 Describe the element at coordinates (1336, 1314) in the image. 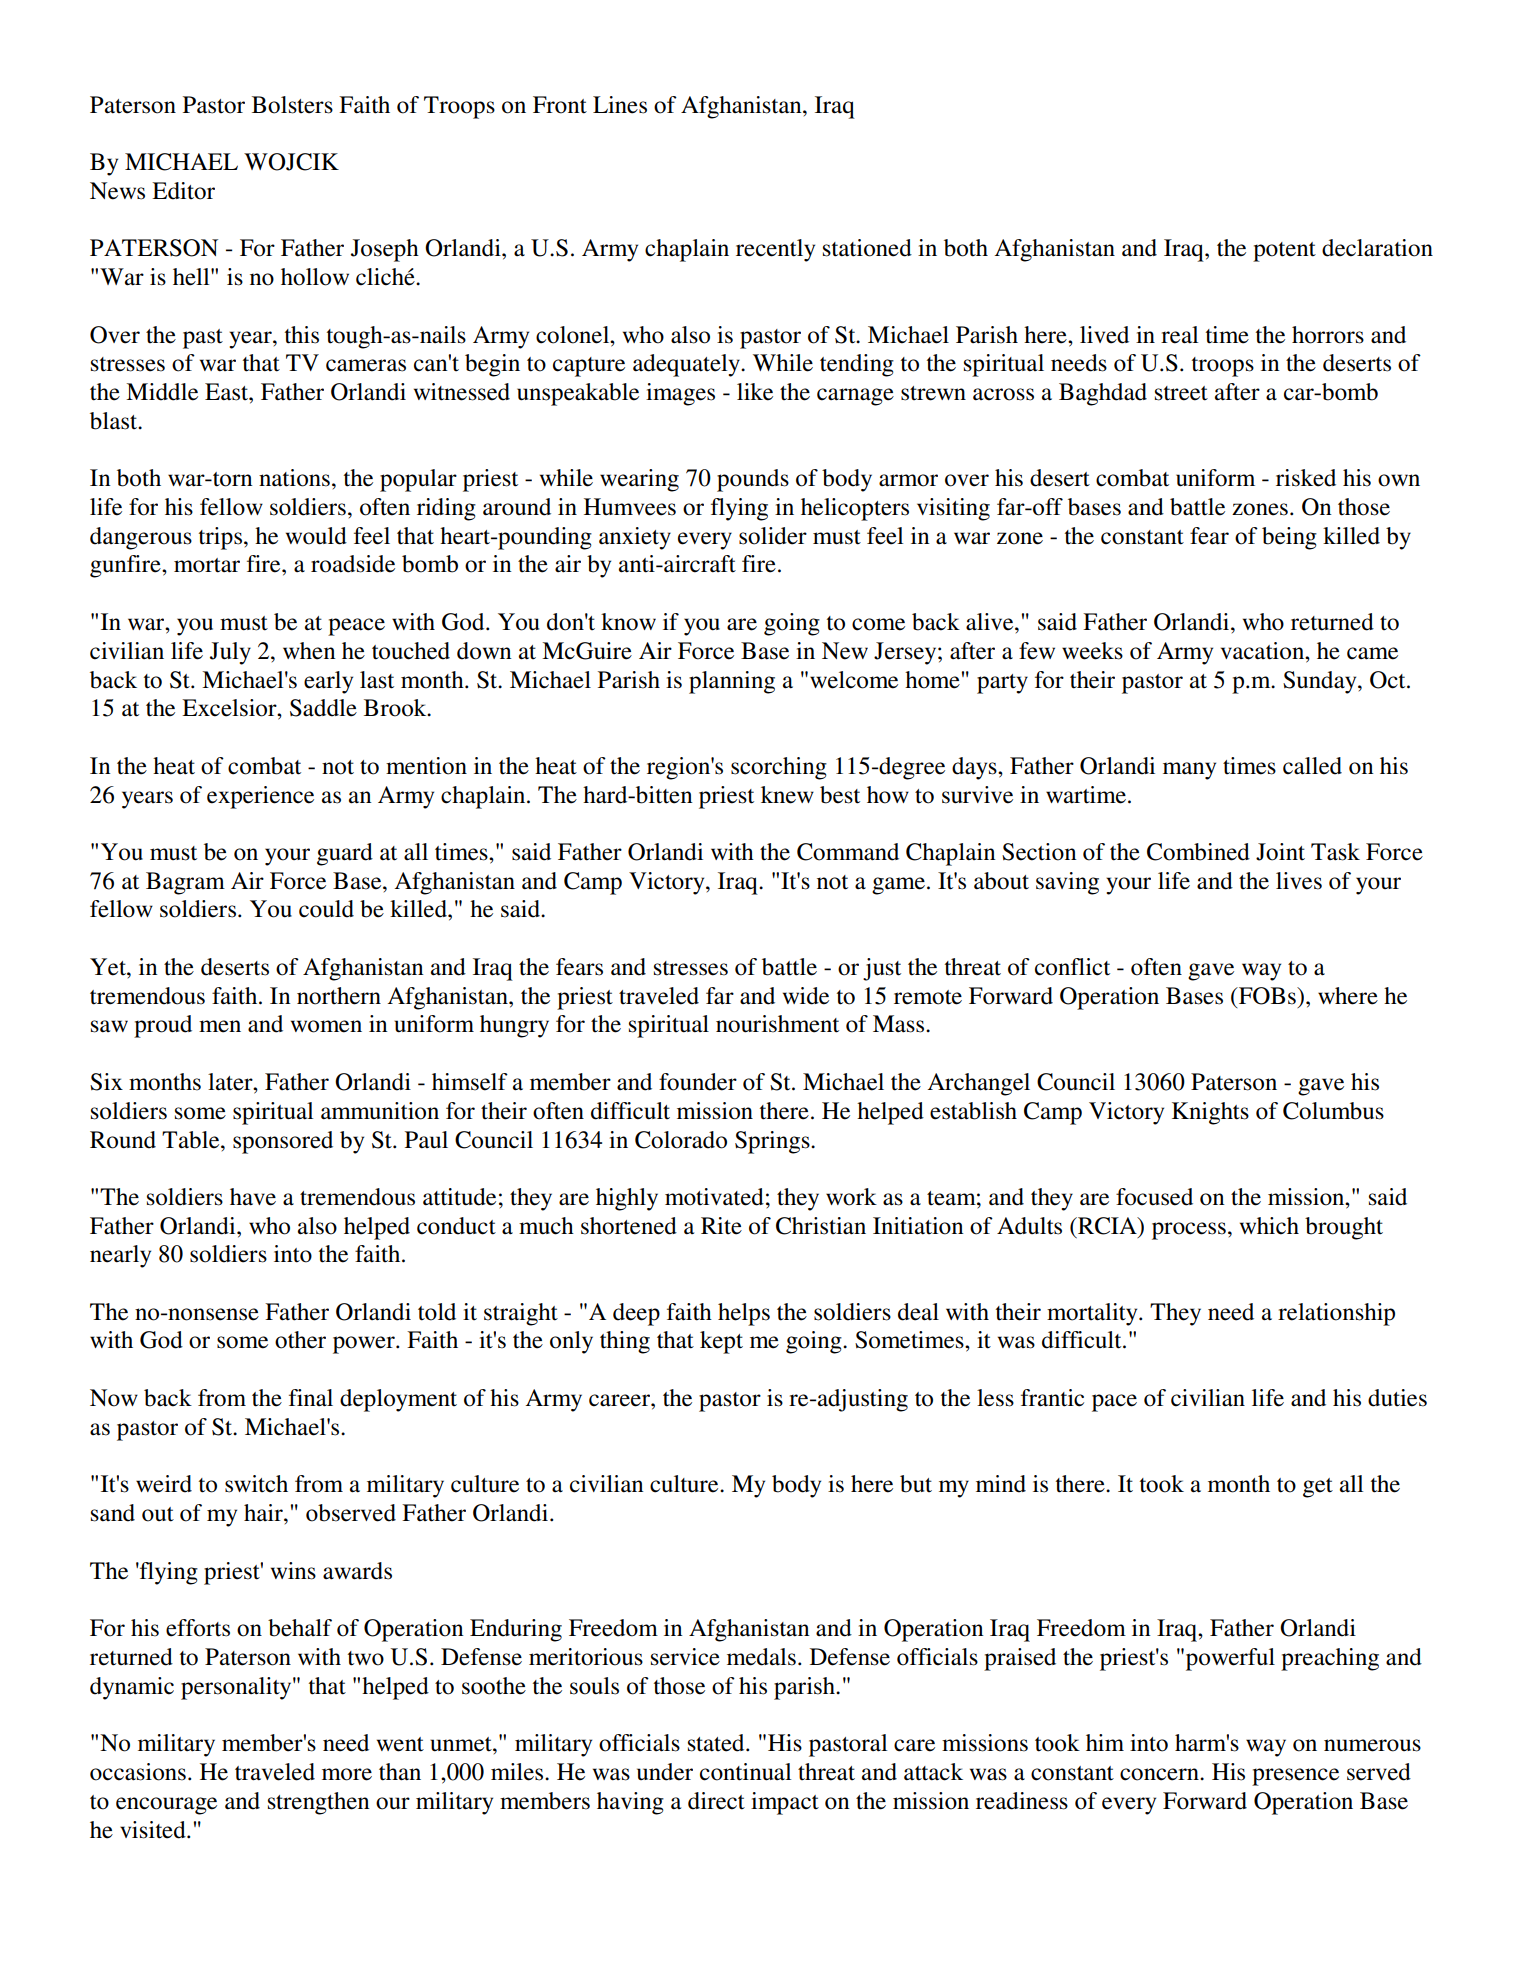

I see `relationship` at that location.
